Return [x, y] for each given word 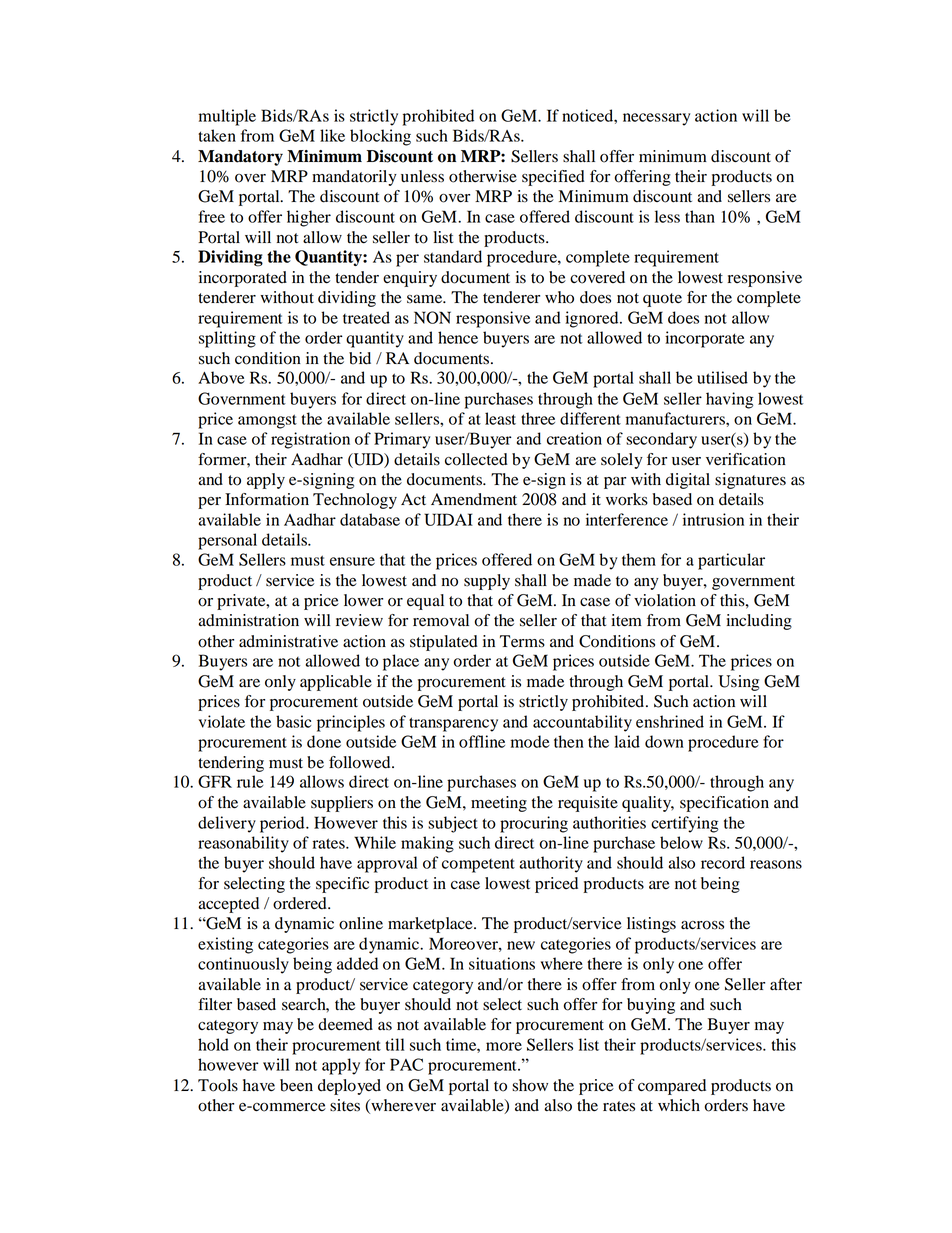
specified [553, 178]
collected [476, 459]
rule [250, 781]
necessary [656, 119]
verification [746, 459]
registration [310, 440]
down [664, 741]
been [296, 1085]
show [530, 1085]
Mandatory [240, 158]
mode [530, 741]
